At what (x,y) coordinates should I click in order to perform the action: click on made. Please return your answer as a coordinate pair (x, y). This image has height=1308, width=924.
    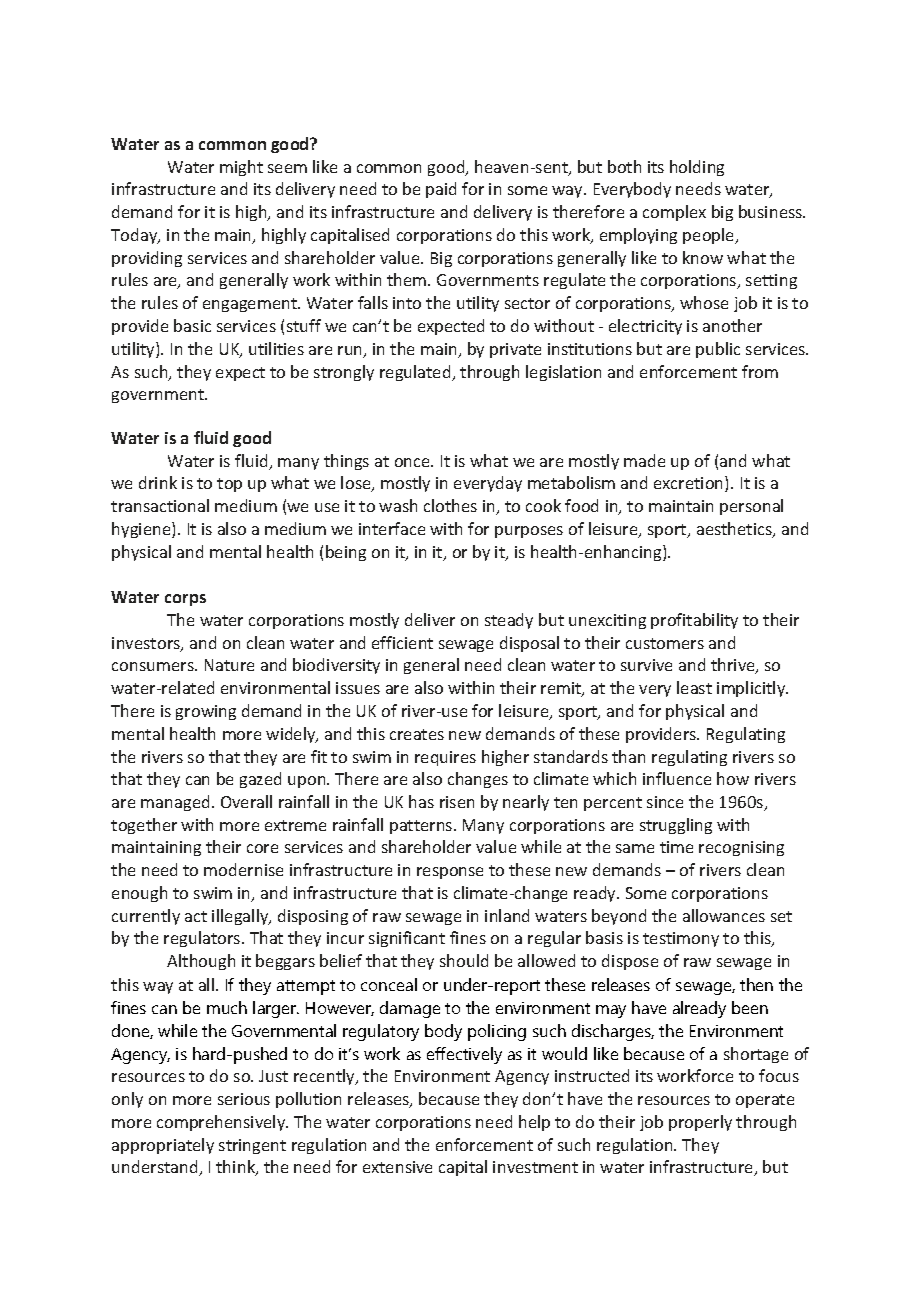
    Looking at the image, I should click on (644, 460).
